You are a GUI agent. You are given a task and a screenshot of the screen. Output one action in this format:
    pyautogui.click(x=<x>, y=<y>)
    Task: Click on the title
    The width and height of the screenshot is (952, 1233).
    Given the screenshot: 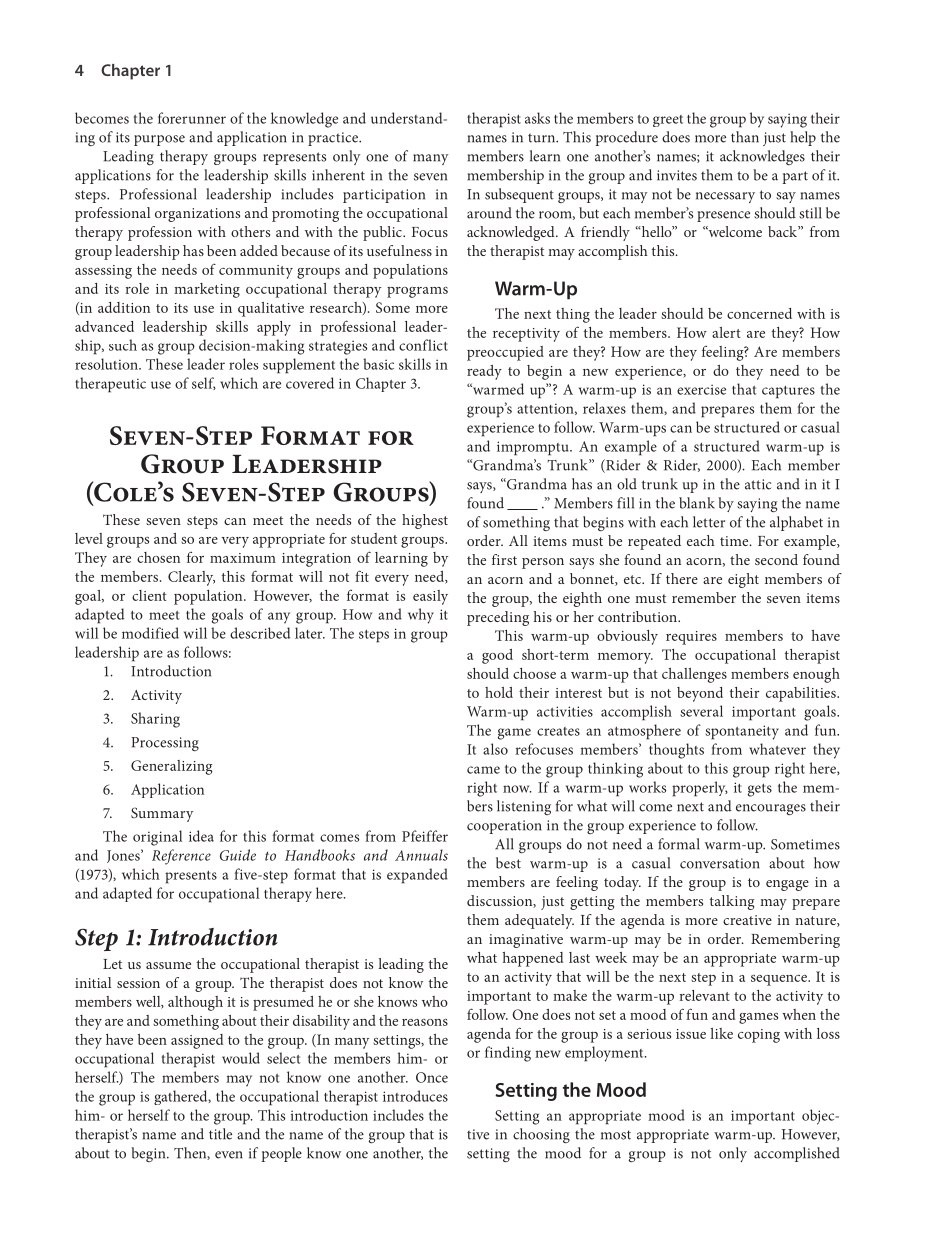 What is the action you would take?
    pyautogui.click(x=220, y=1134)
